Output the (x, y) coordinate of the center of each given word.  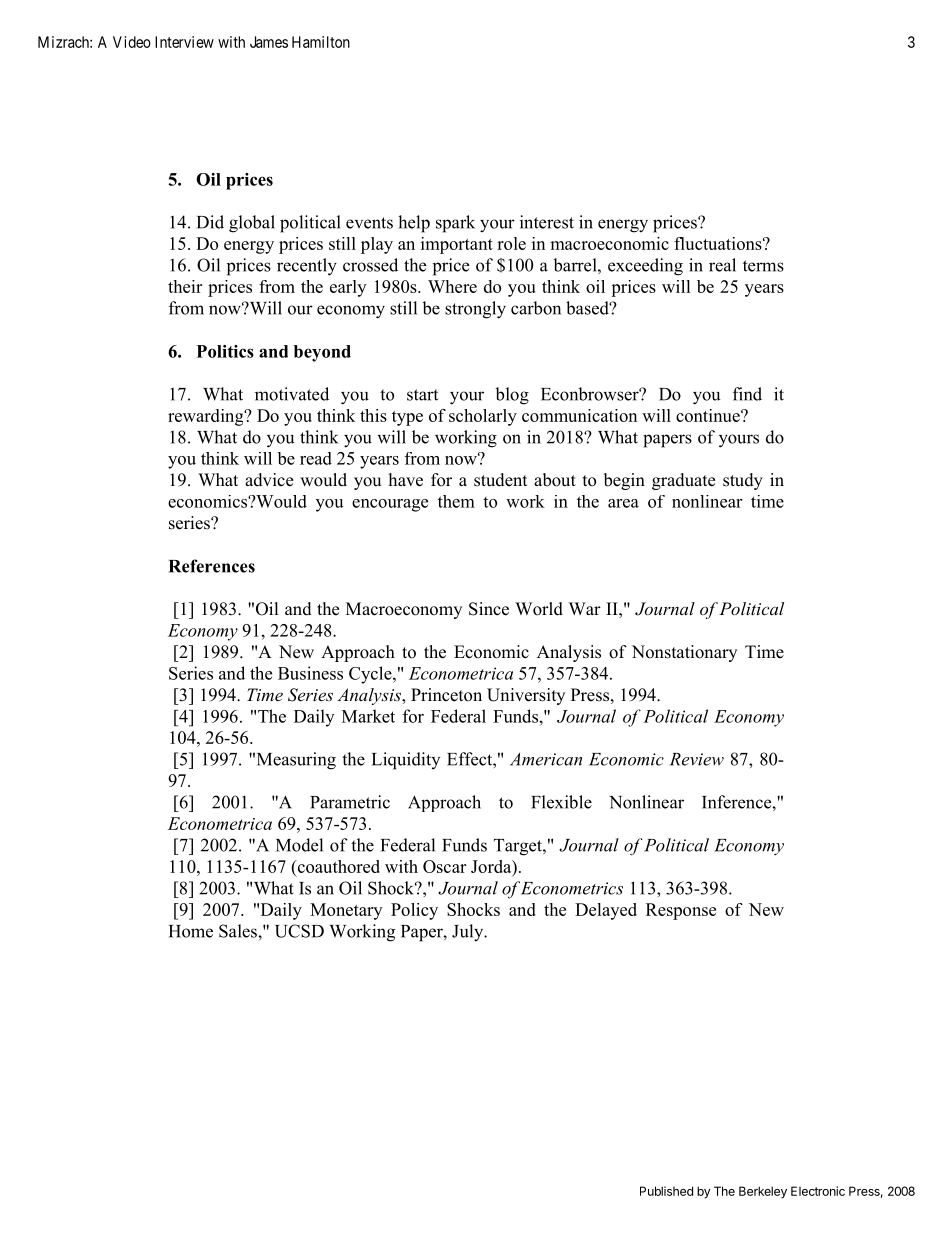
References (212, 566)
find (747, 394)
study (743, 481)
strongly (475, 310)
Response (681, 911)
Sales (239, 931)
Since (489, 609)
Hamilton (321, 42)
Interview (184, 42)
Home (191, 931)
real (722, 265)
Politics (225, 351)
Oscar (444, 866)
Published (666, 1191)
